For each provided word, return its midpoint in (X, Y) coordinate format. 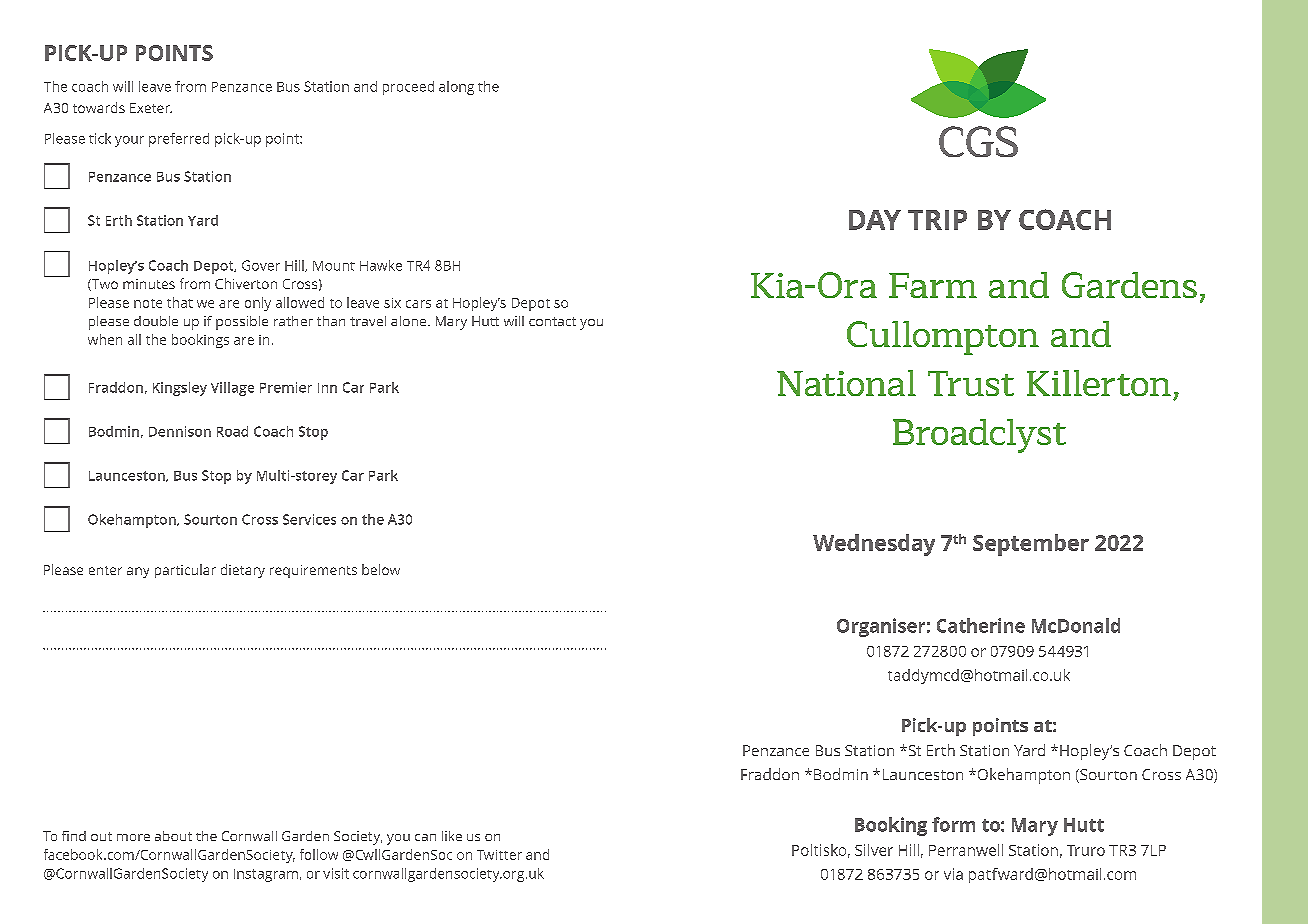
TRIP (937, 220)
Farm (933, 285)
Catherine (981, 625)
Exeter (151, 108)
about (173, 836)
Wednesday (874, 545)
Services (309, 519)
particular (185, 571)
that (180, 302)
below (381, 569)
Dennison (180, 431)
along (456, 88)
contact (552, 321)
